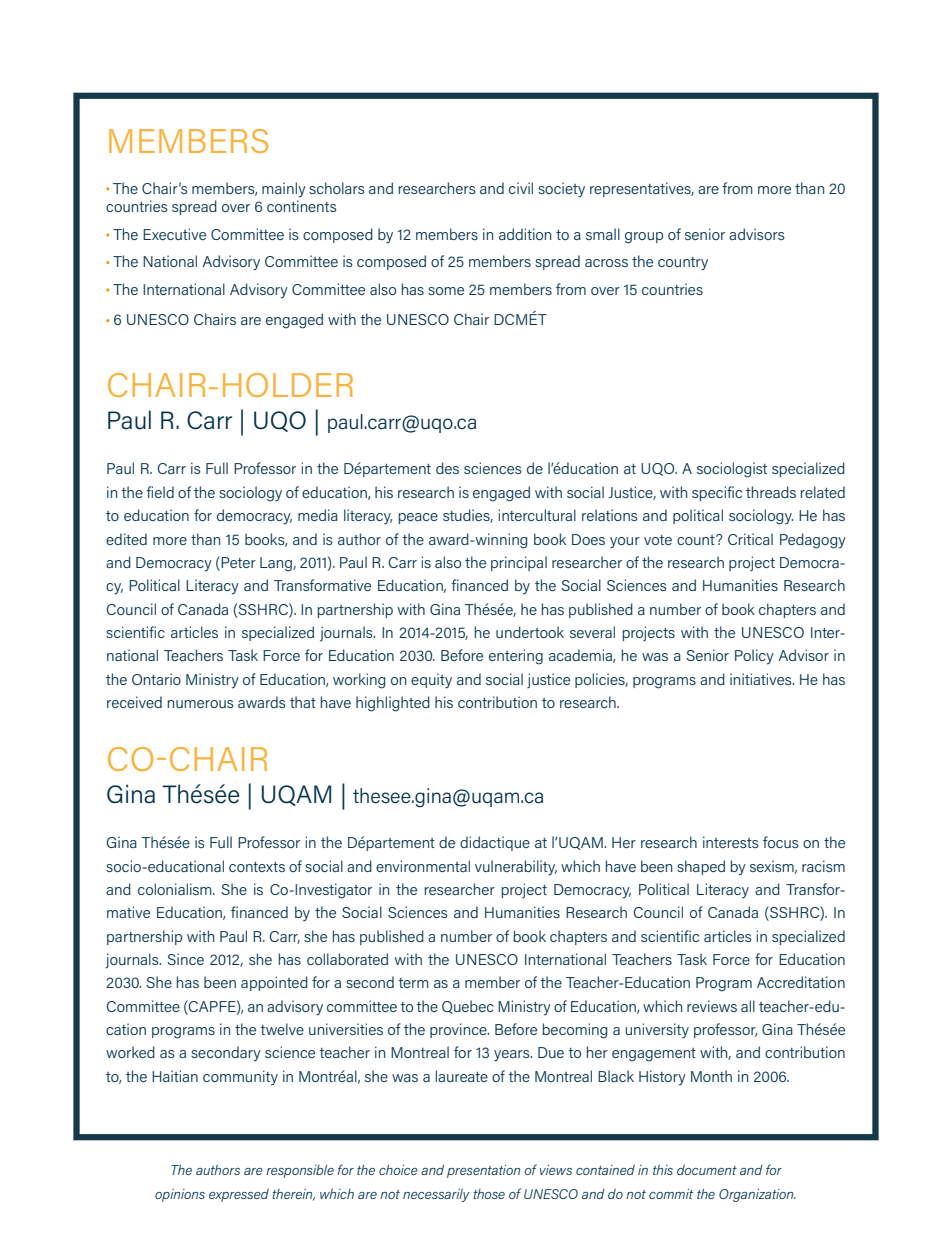  Describe the element at coordinates (762, 679) in the screenshot. I see `initiatives` at that location.
